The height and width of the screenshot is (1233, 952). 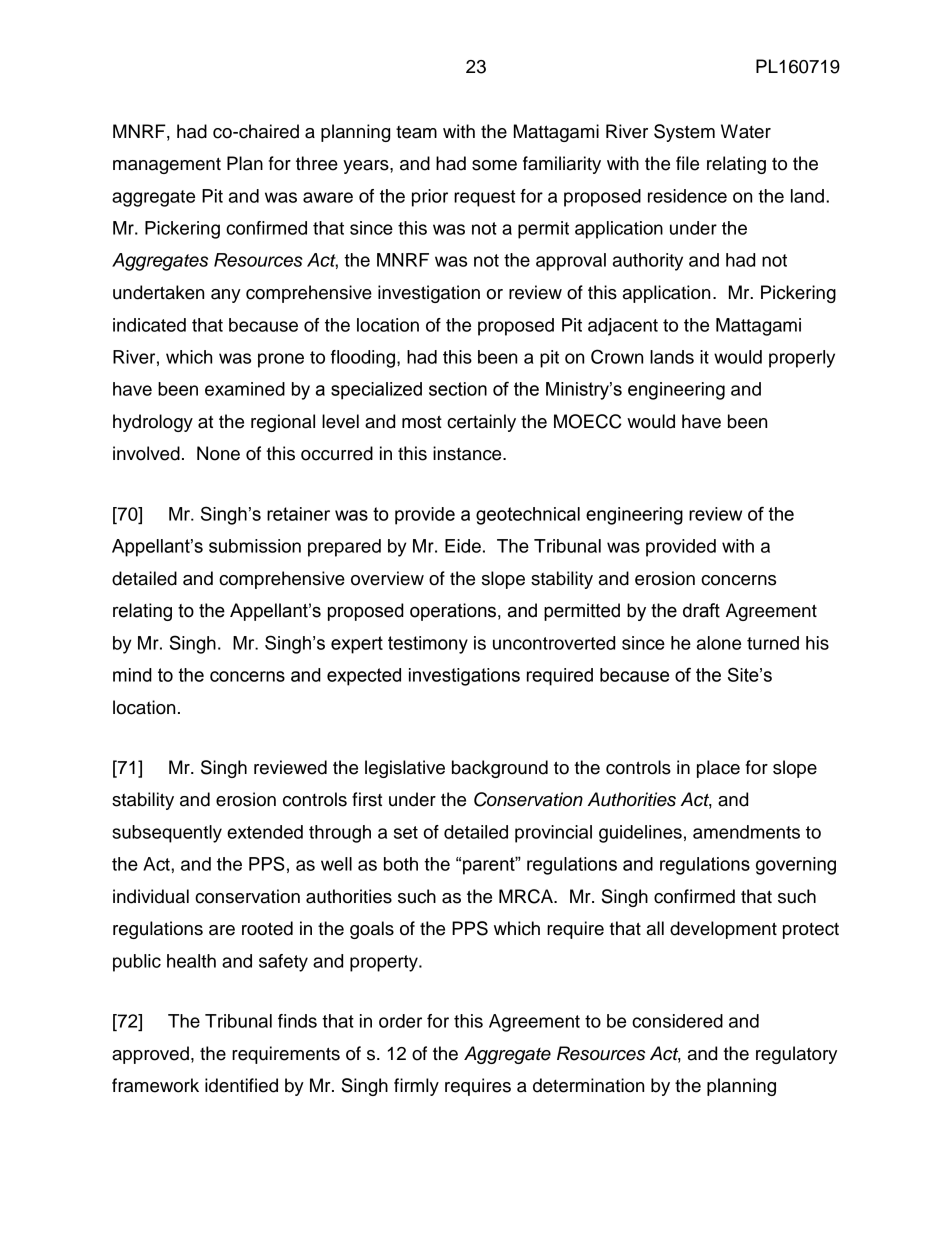 What do you see at coordinates (167, 165) in the screenshot?
I see `management` at bounding box center [167, 165].
